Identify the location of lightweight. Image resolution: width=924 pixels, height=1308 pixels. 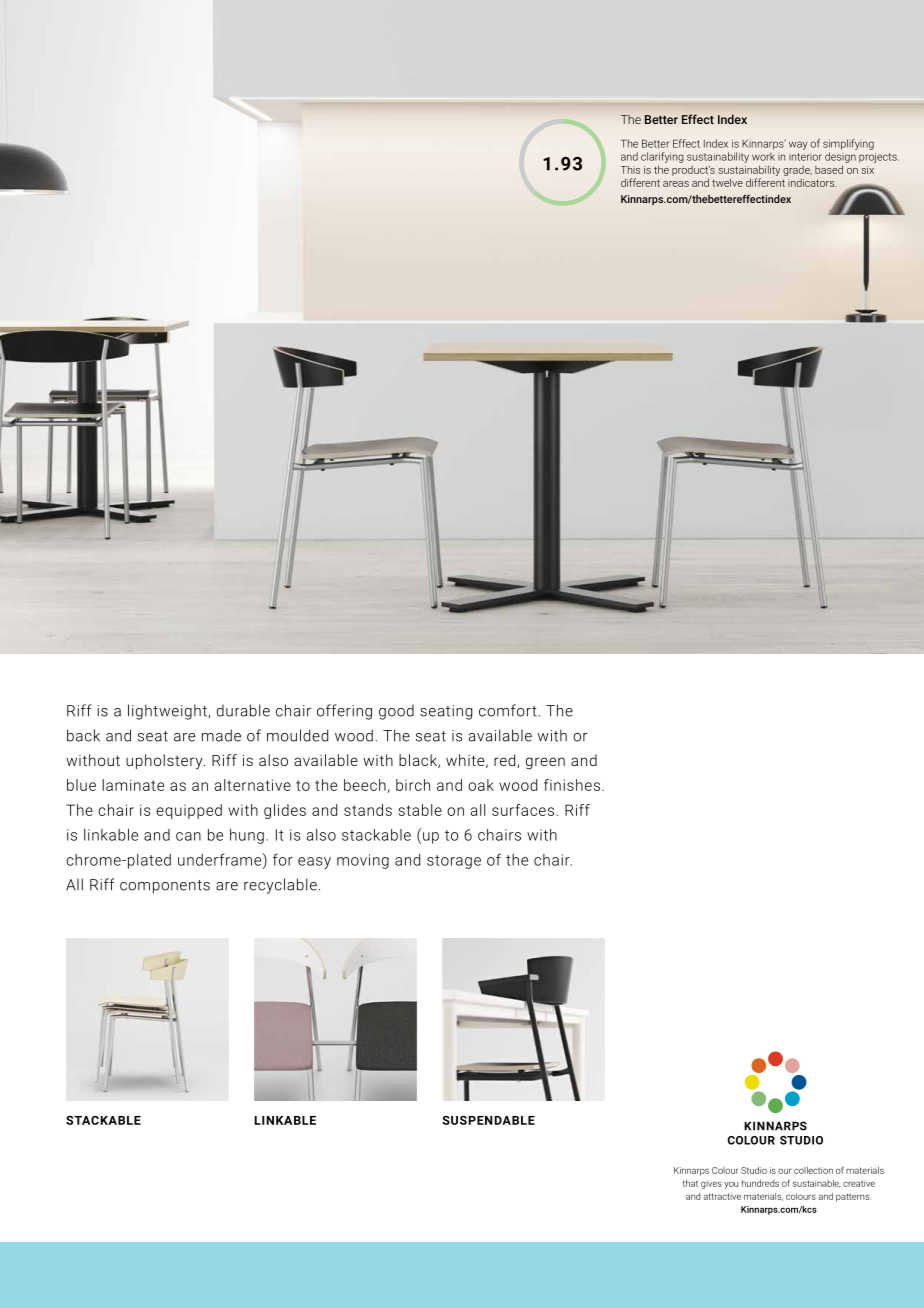
(168, 712).
